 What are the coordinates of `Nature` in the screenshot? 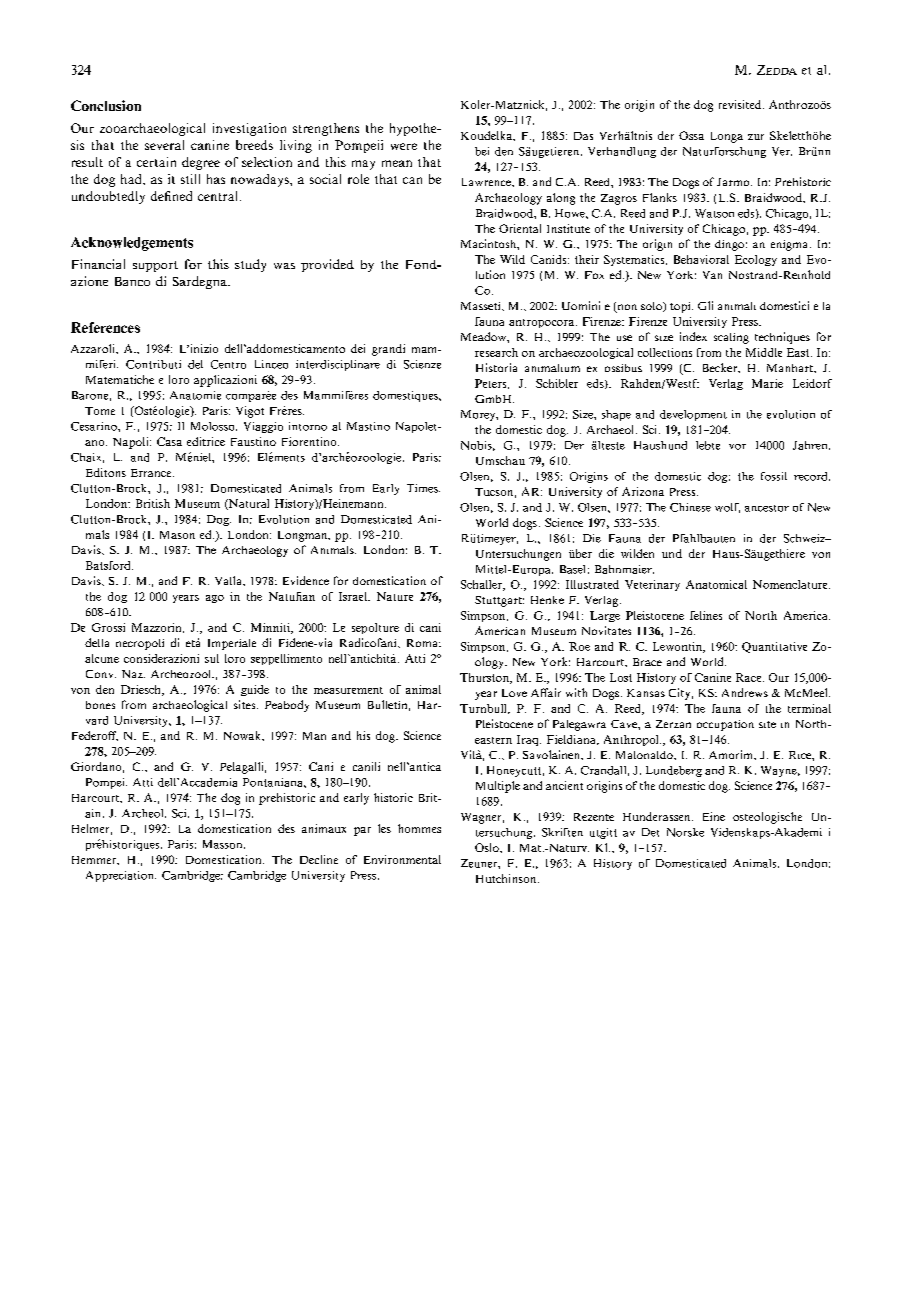 It's located at (395, 596).
